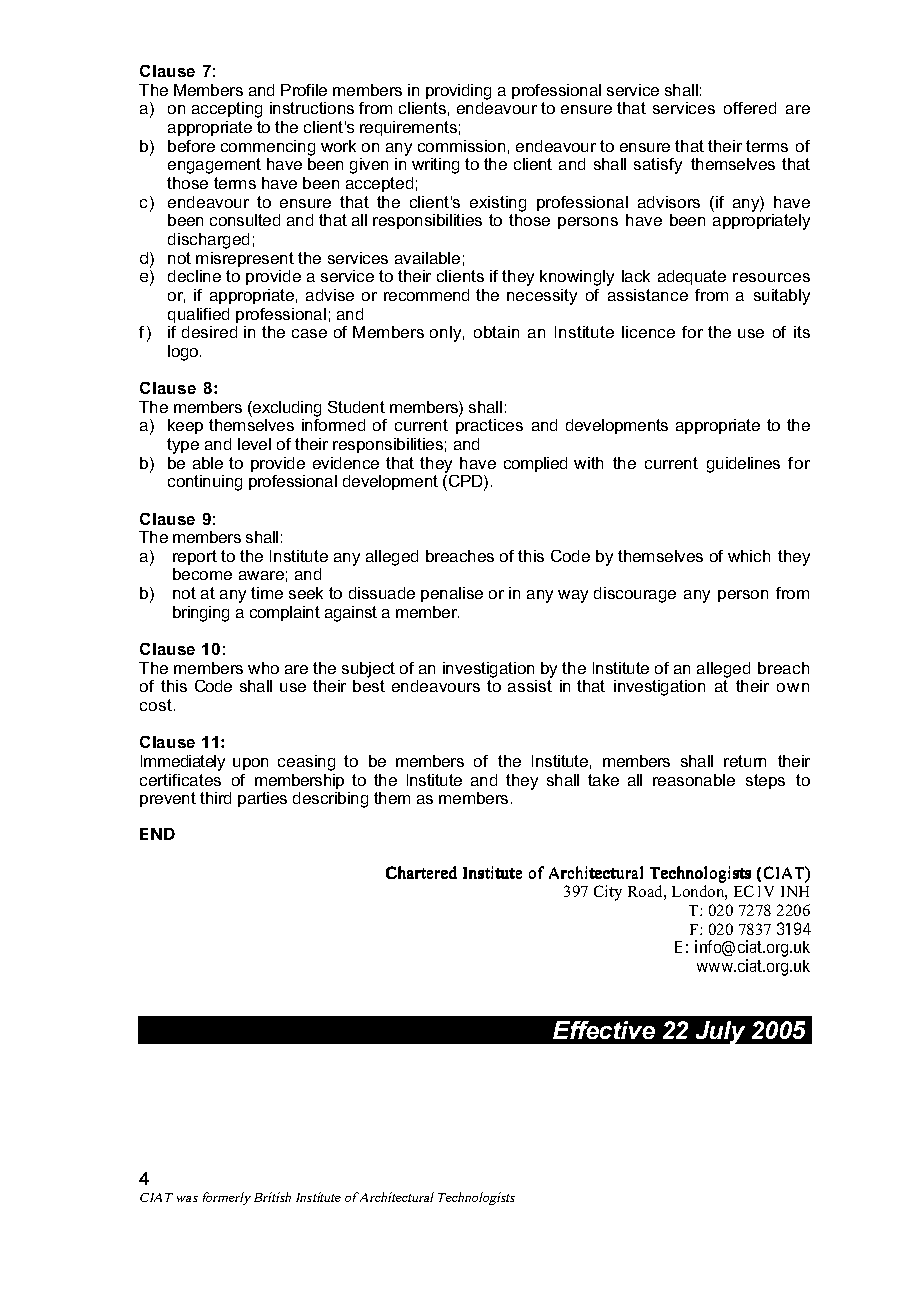 The height and width of the document is (1308, 924). What do you see at coordinates (458, 92) in the document?
I see `providing` at bounding box center [458, 92].
